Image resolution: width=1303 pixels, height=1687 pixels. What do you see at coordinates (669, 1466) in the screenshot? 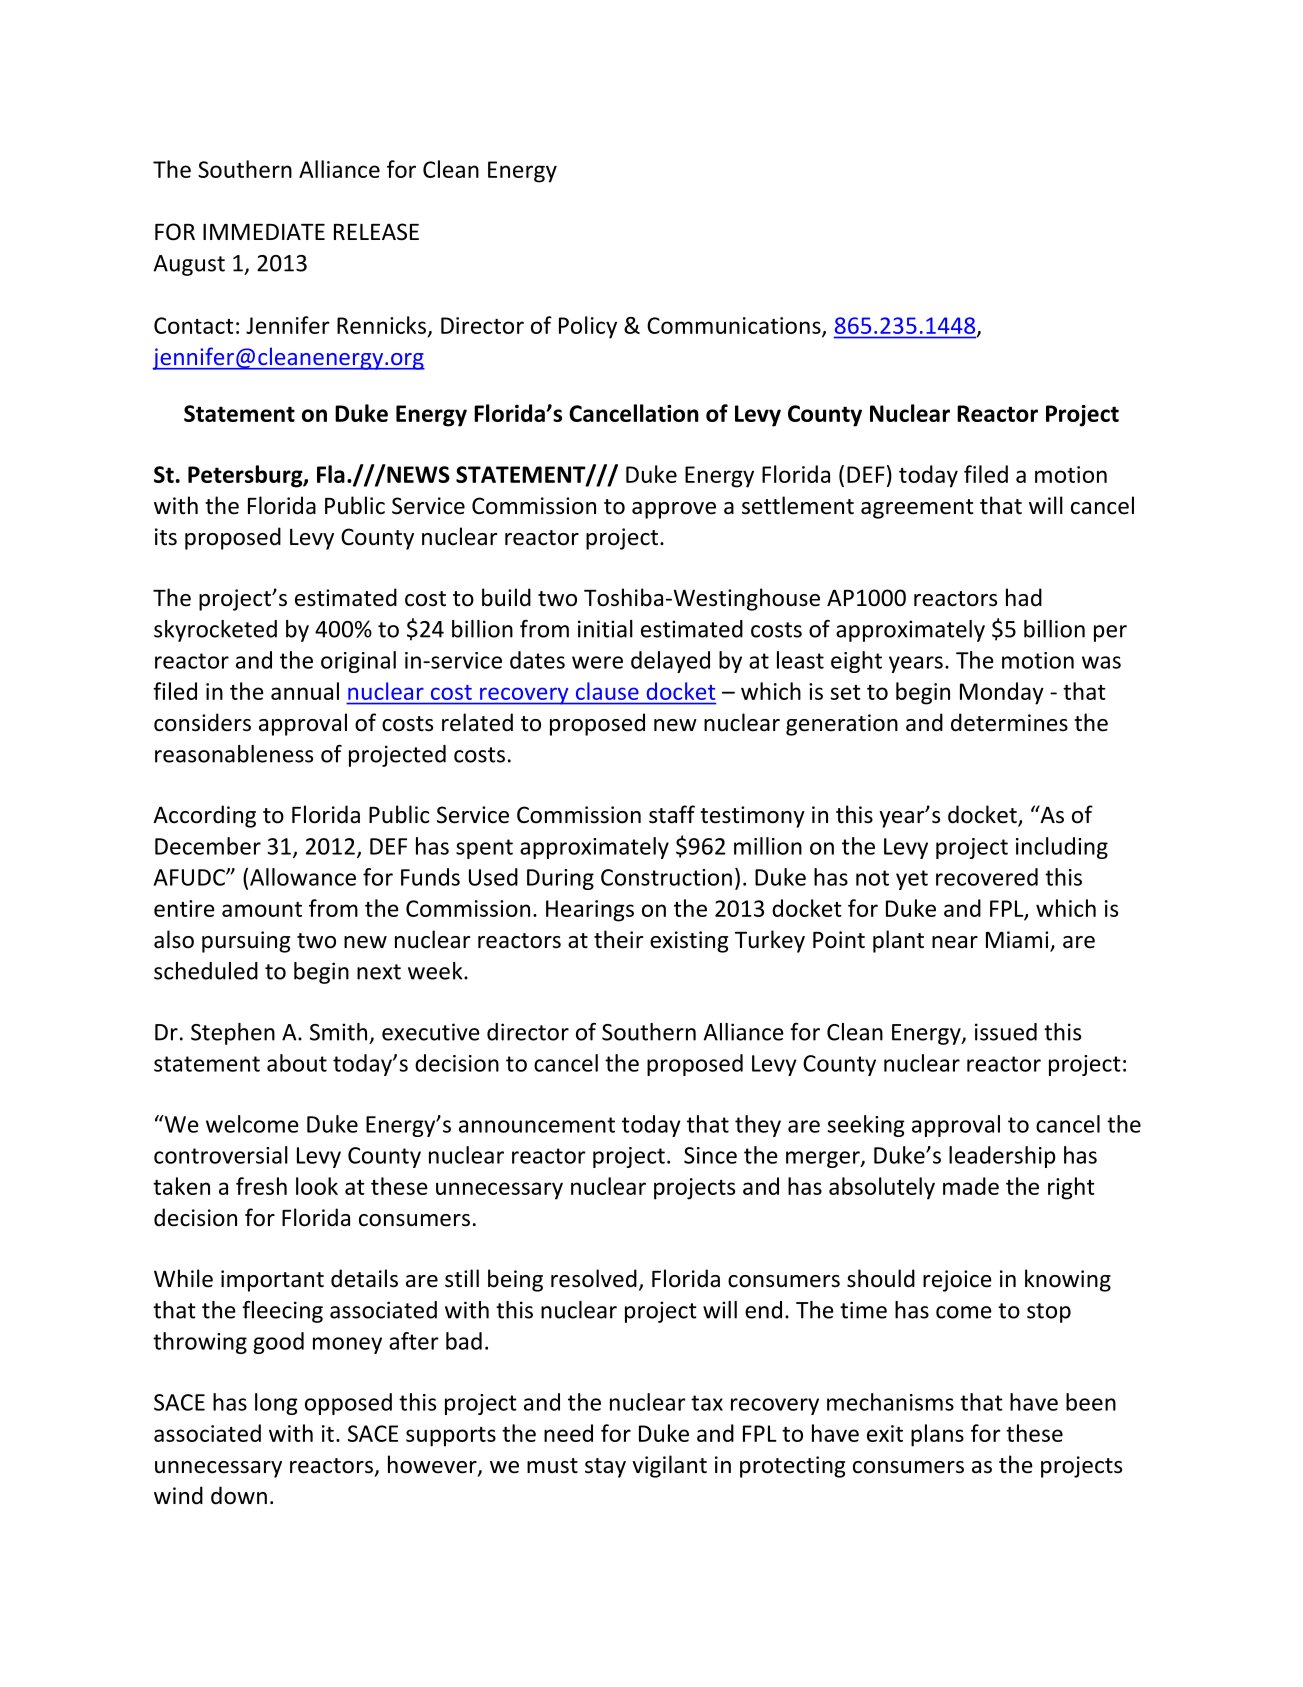
I see `vigilant` at bounding box center [669, 1466].
